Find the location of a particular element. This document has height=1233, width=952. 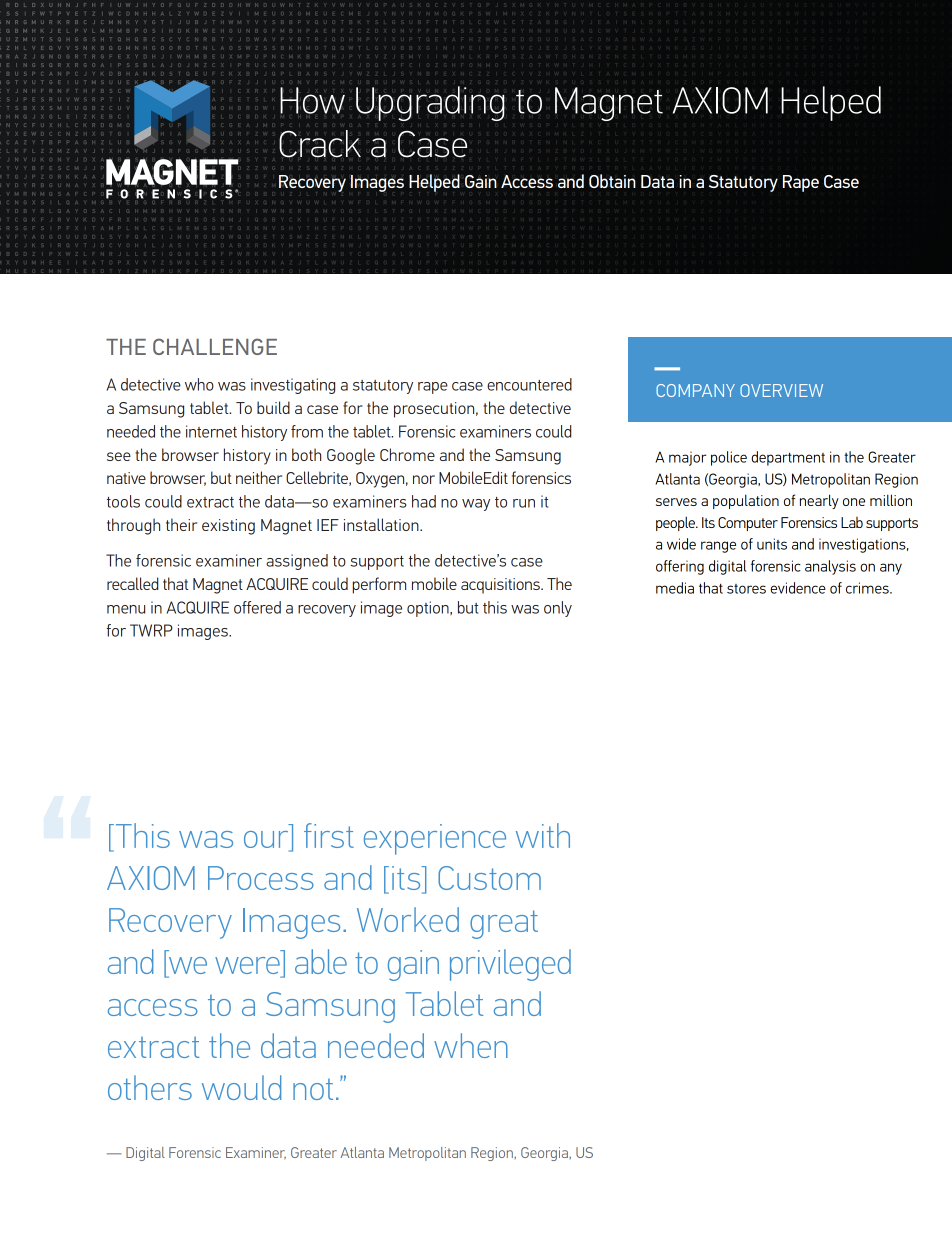

when is located at coordinates (471, 1045).
